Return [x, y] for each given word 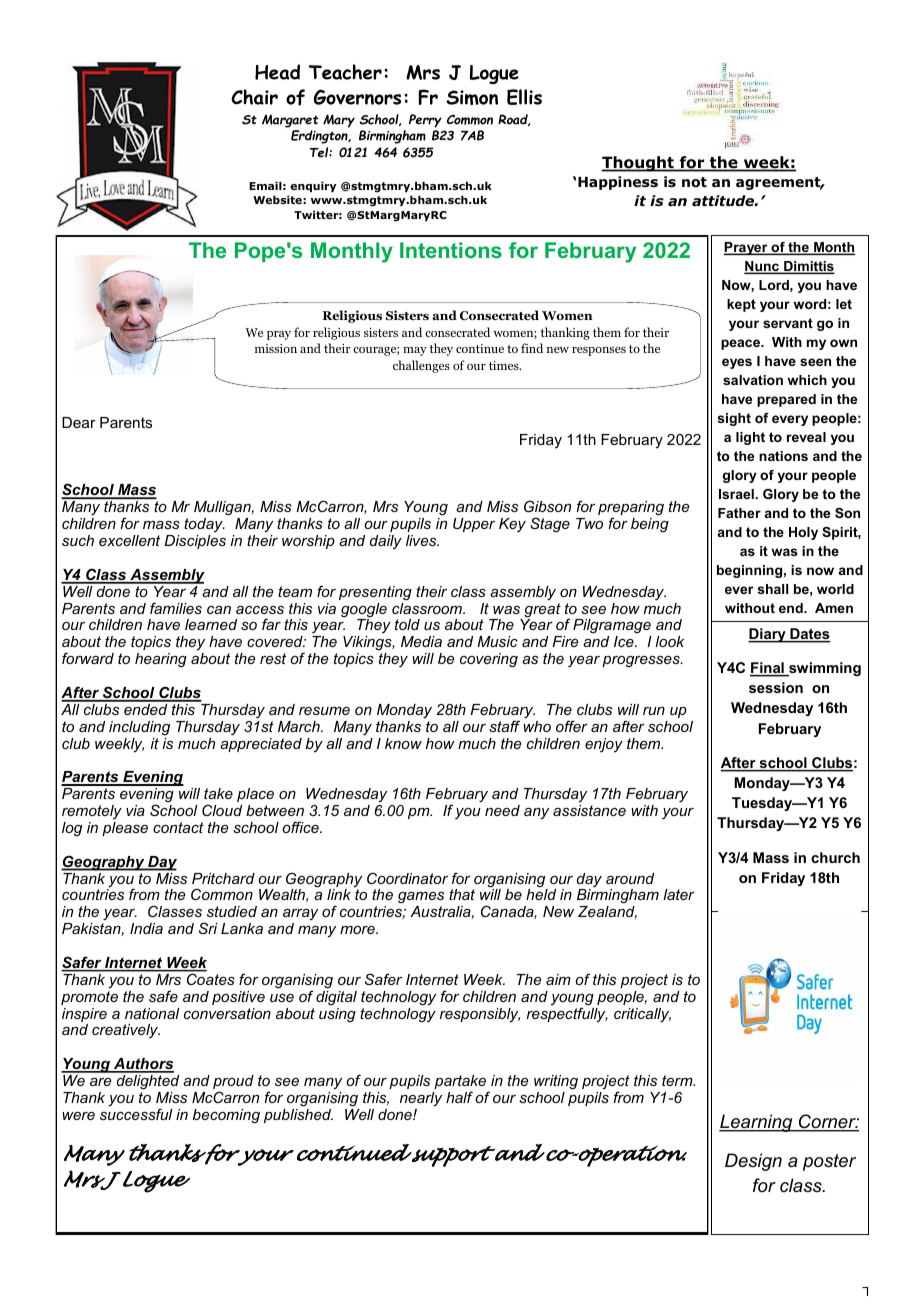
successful [136, 1114]
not [694, 182]
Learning [757, 1123]
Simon [472, 97]
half [459, 1097]
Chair [254, 97]
